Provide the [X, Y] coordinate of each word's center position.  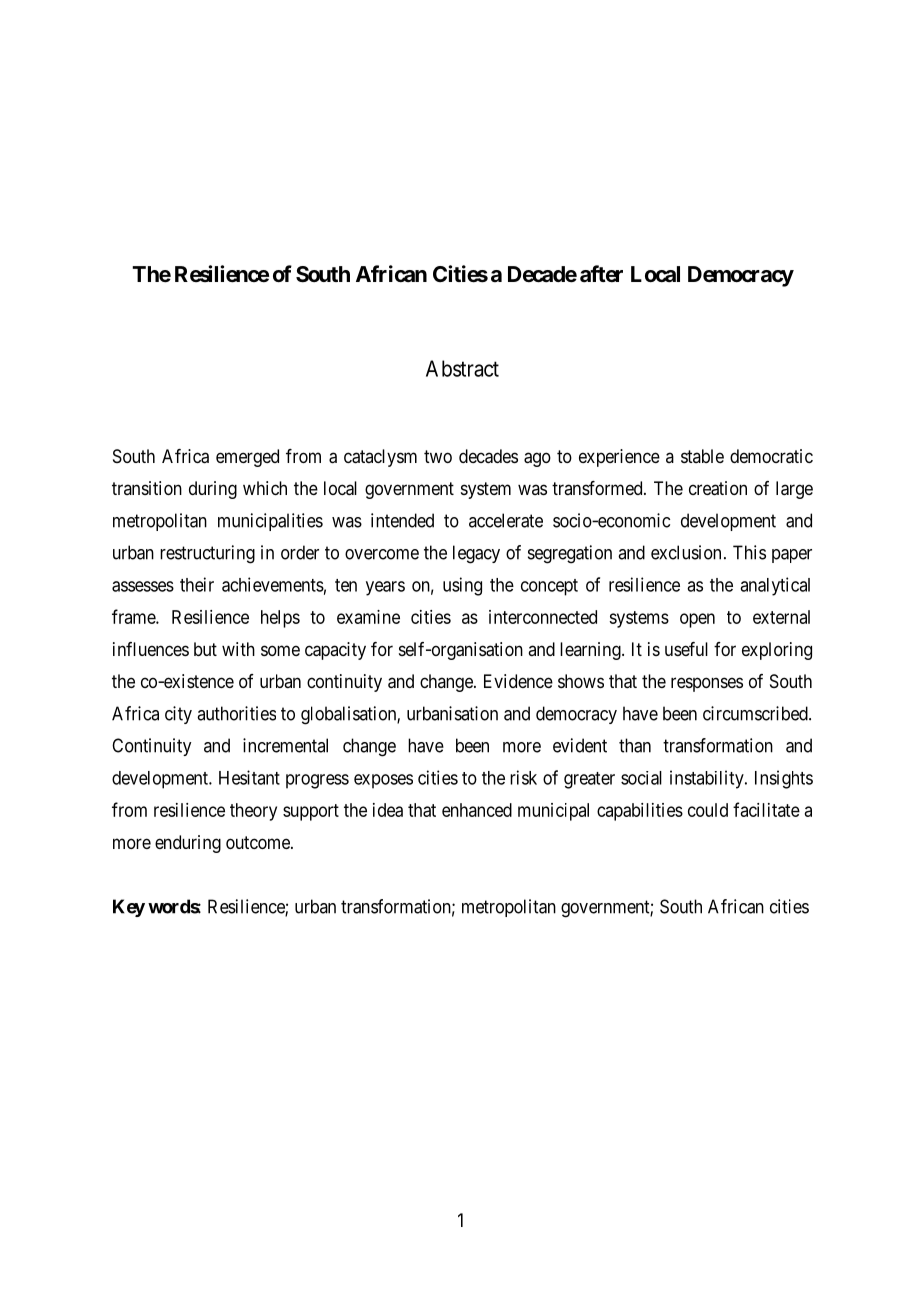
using [462, 586]
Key [129, 908]
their [197, 584]
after [601, 274]
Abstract [462, 368]
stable [702, 456]
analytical [775, 586]
